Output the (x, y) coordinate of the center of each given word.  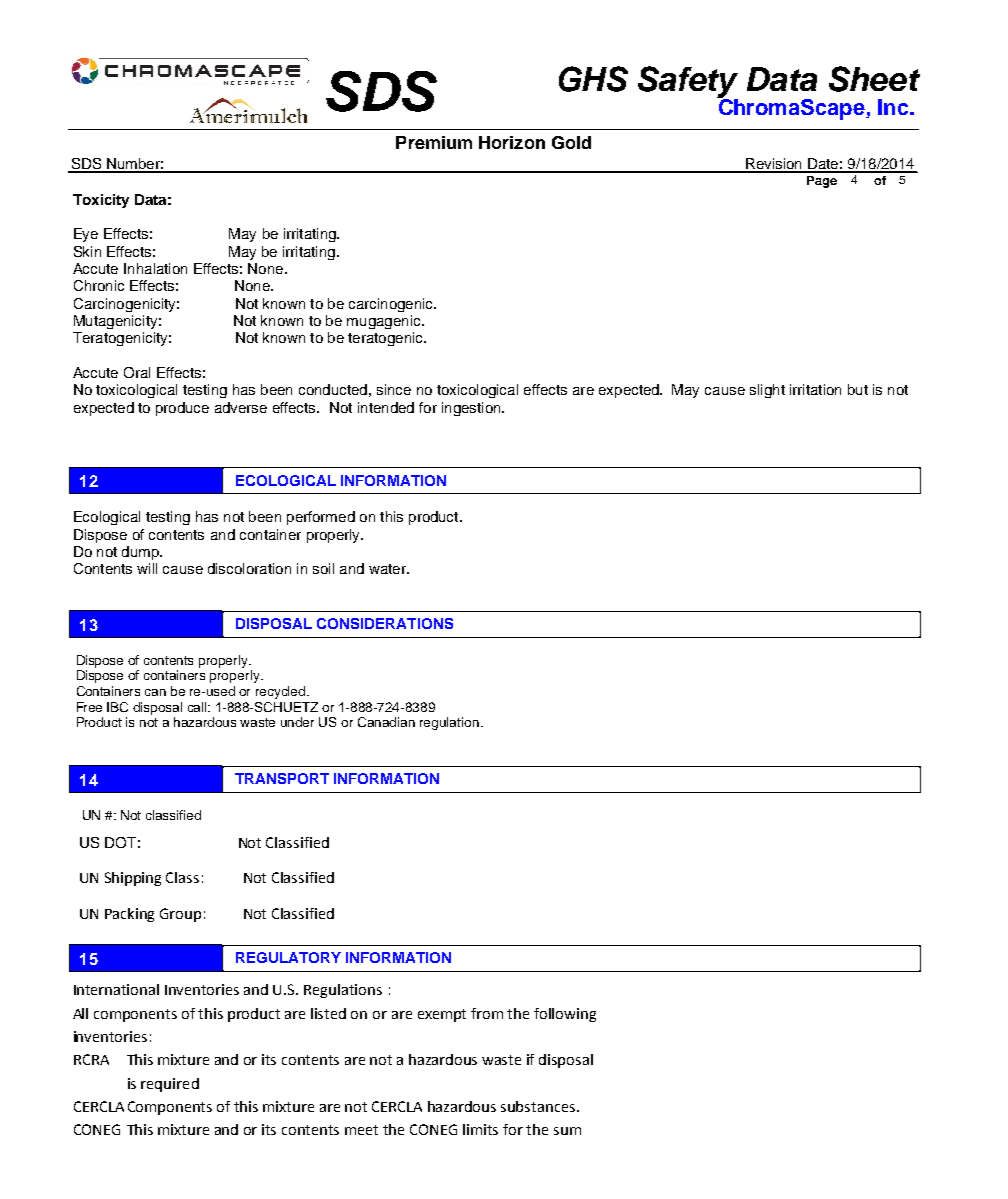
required (170, 1085)
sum (567, 1131)
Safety (688, 83)
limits (480, 1129)
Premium (434, 142)
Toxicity (101, 201)
